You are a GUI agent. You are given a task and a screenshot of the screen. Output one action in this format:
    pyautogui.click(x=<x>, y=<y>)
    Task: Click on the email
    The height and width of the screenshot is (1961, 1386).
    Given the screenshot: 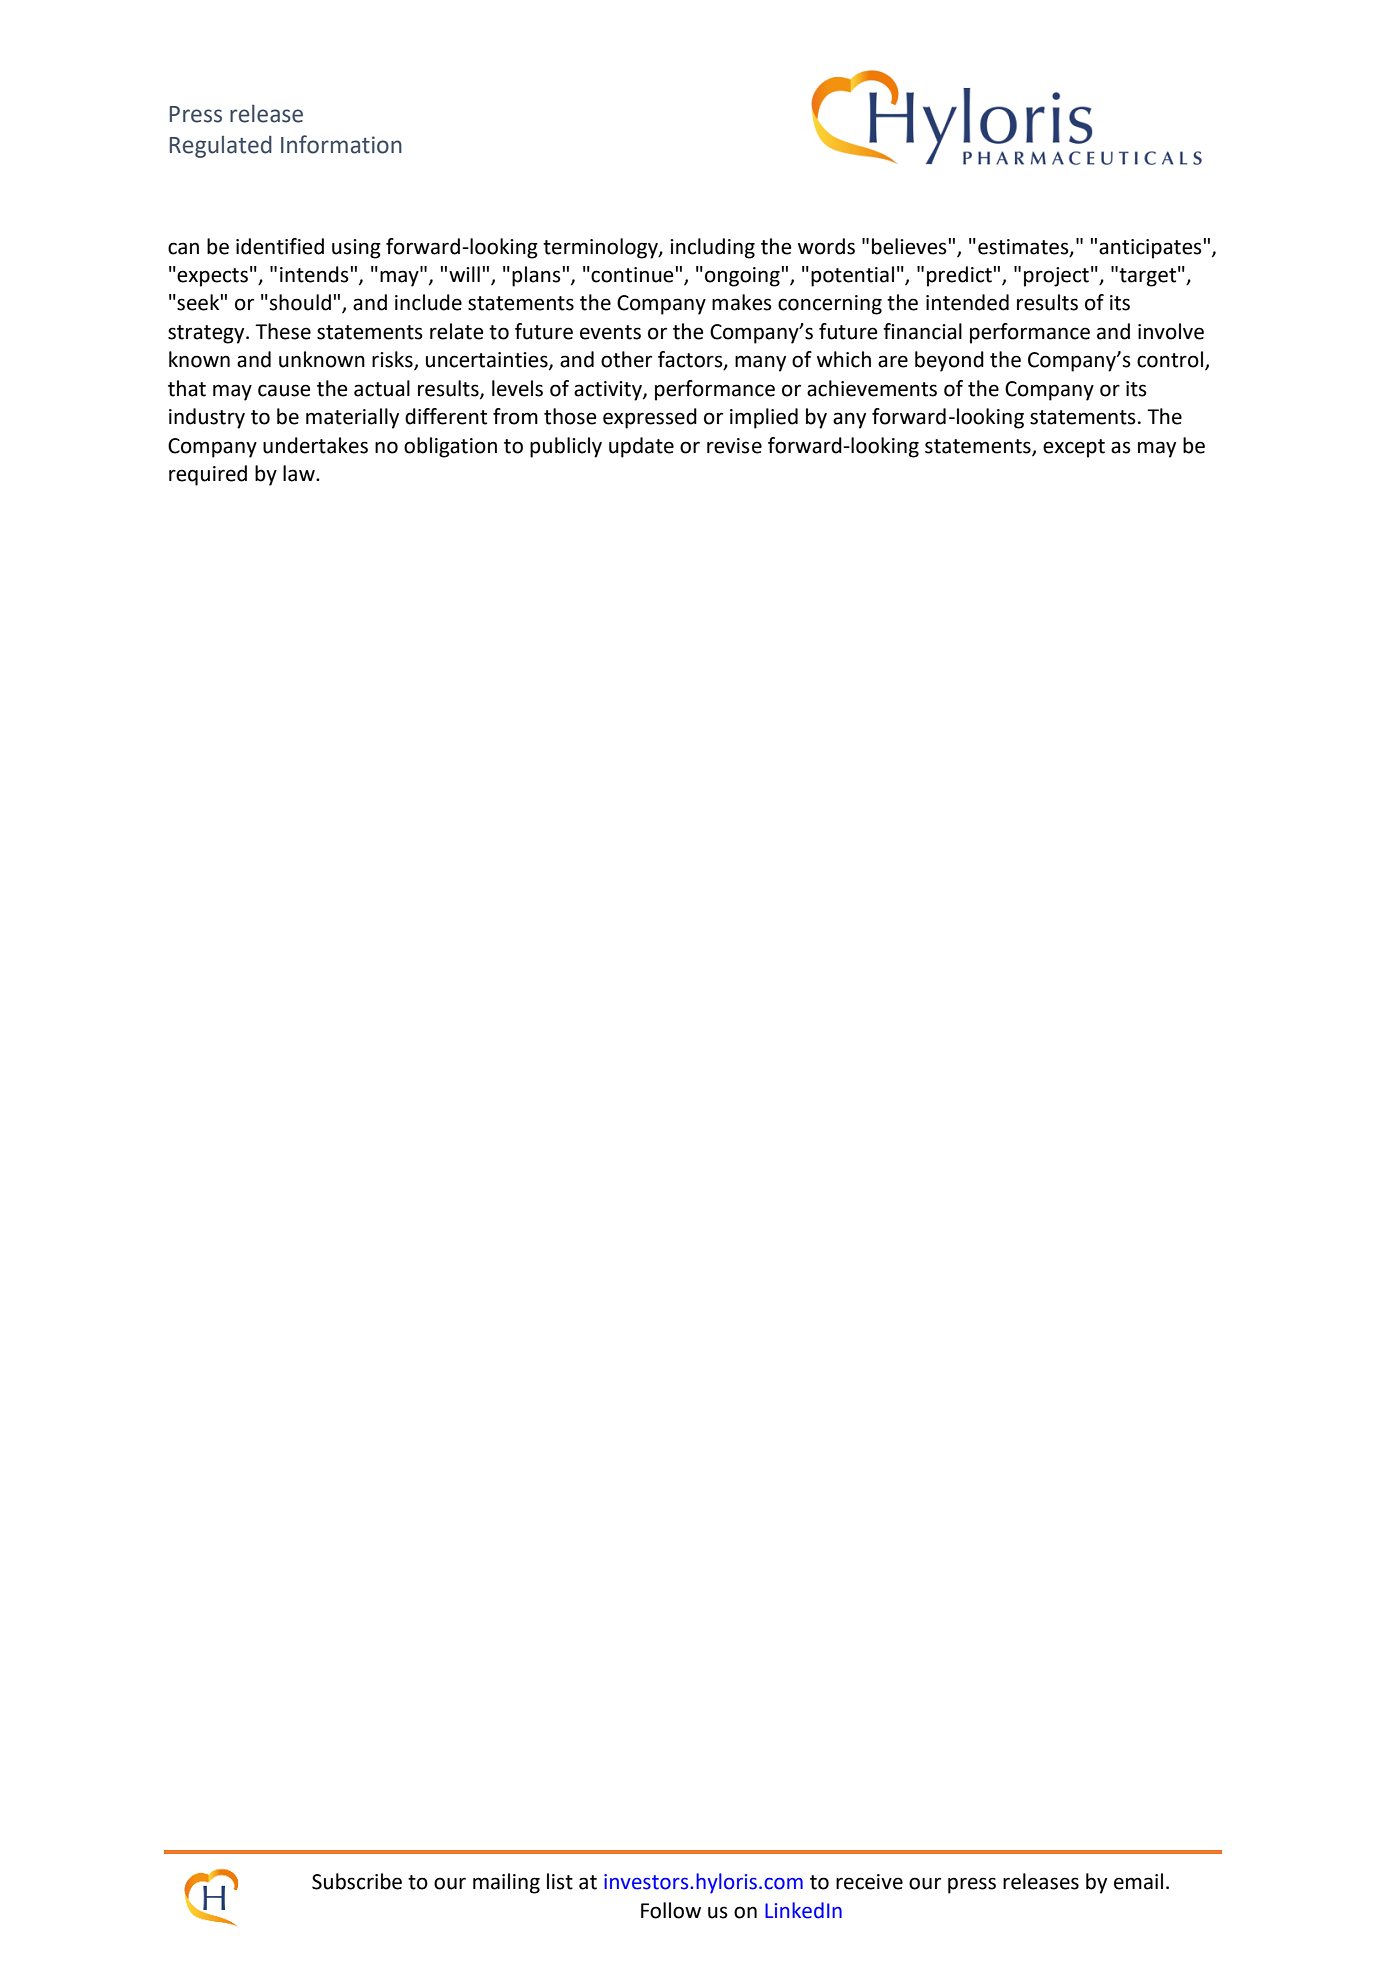 What is the action you would take?
    pyautogui.click(x=1138, y=1881)
